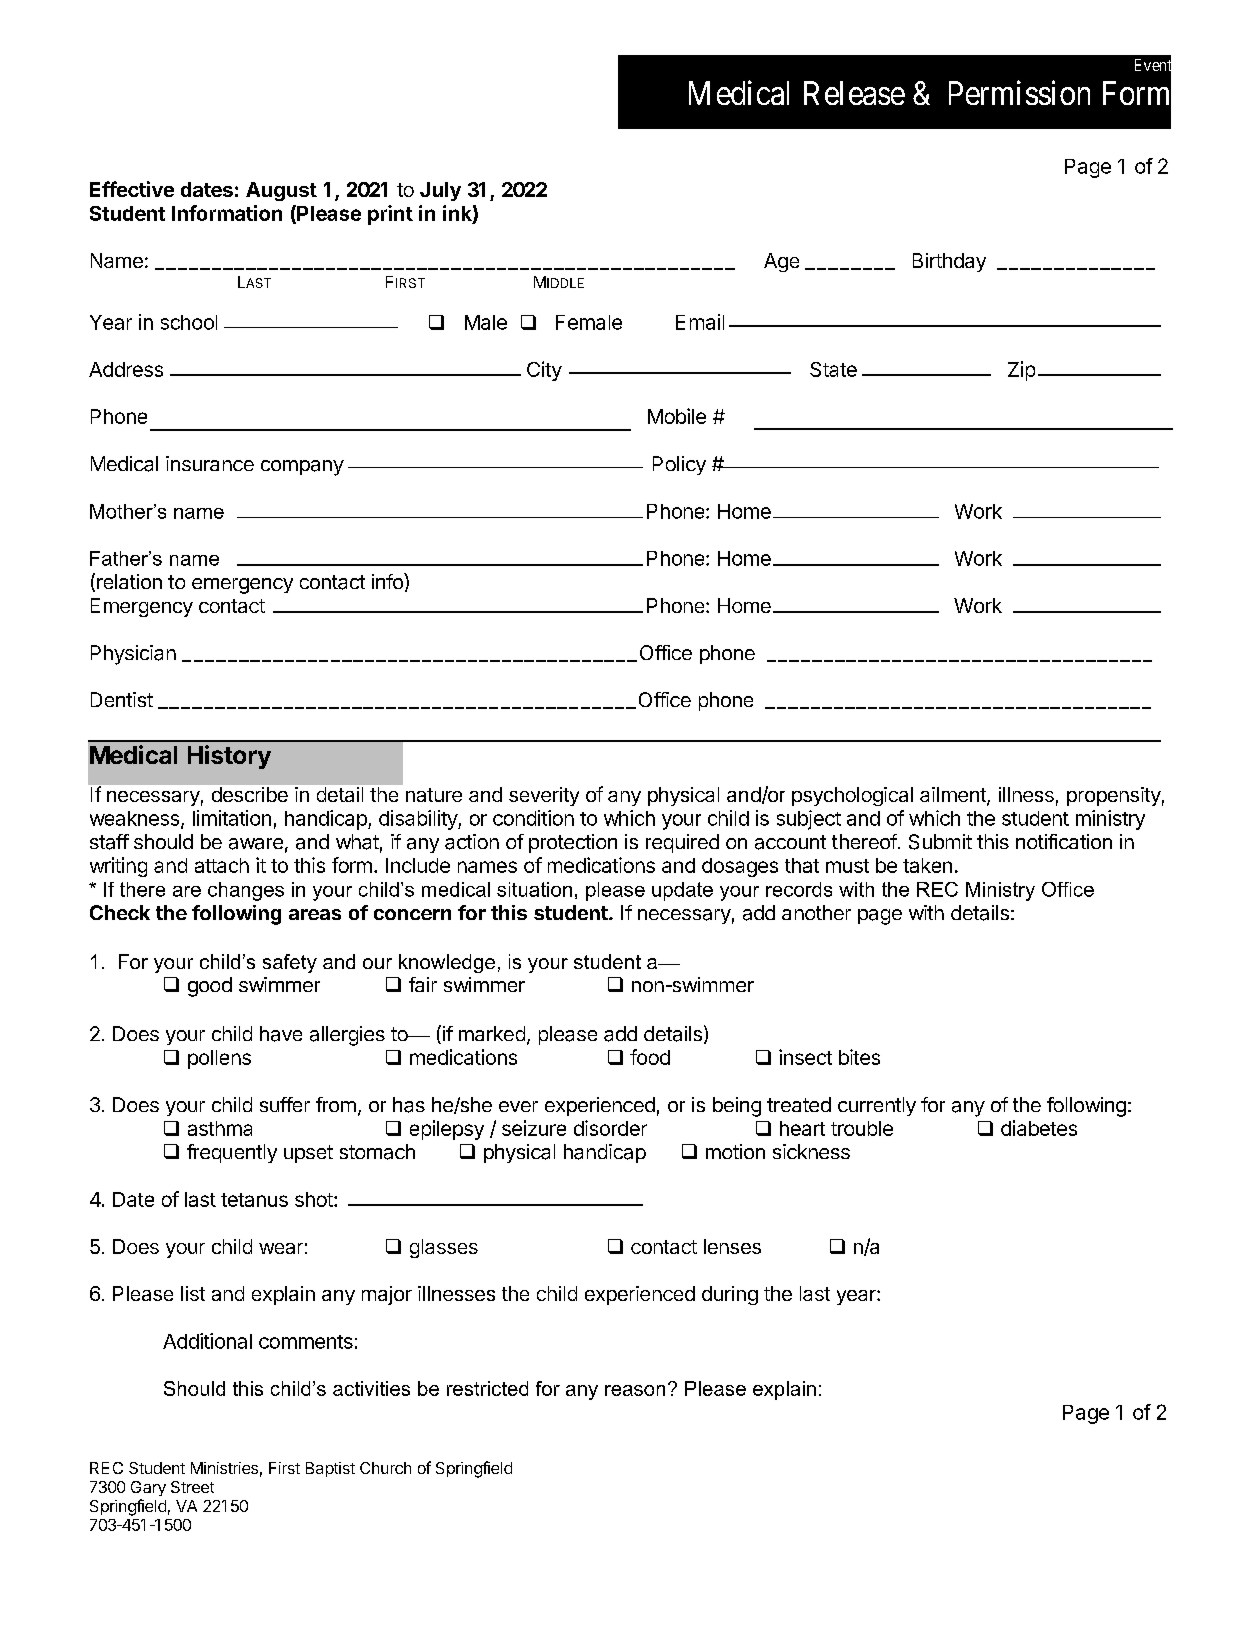 The height and width of the screenshot is (1627, 1257). What do you see at coordinates (927, 865) in the screenshot?
I see `taken` at bounding box center [927, 865].
